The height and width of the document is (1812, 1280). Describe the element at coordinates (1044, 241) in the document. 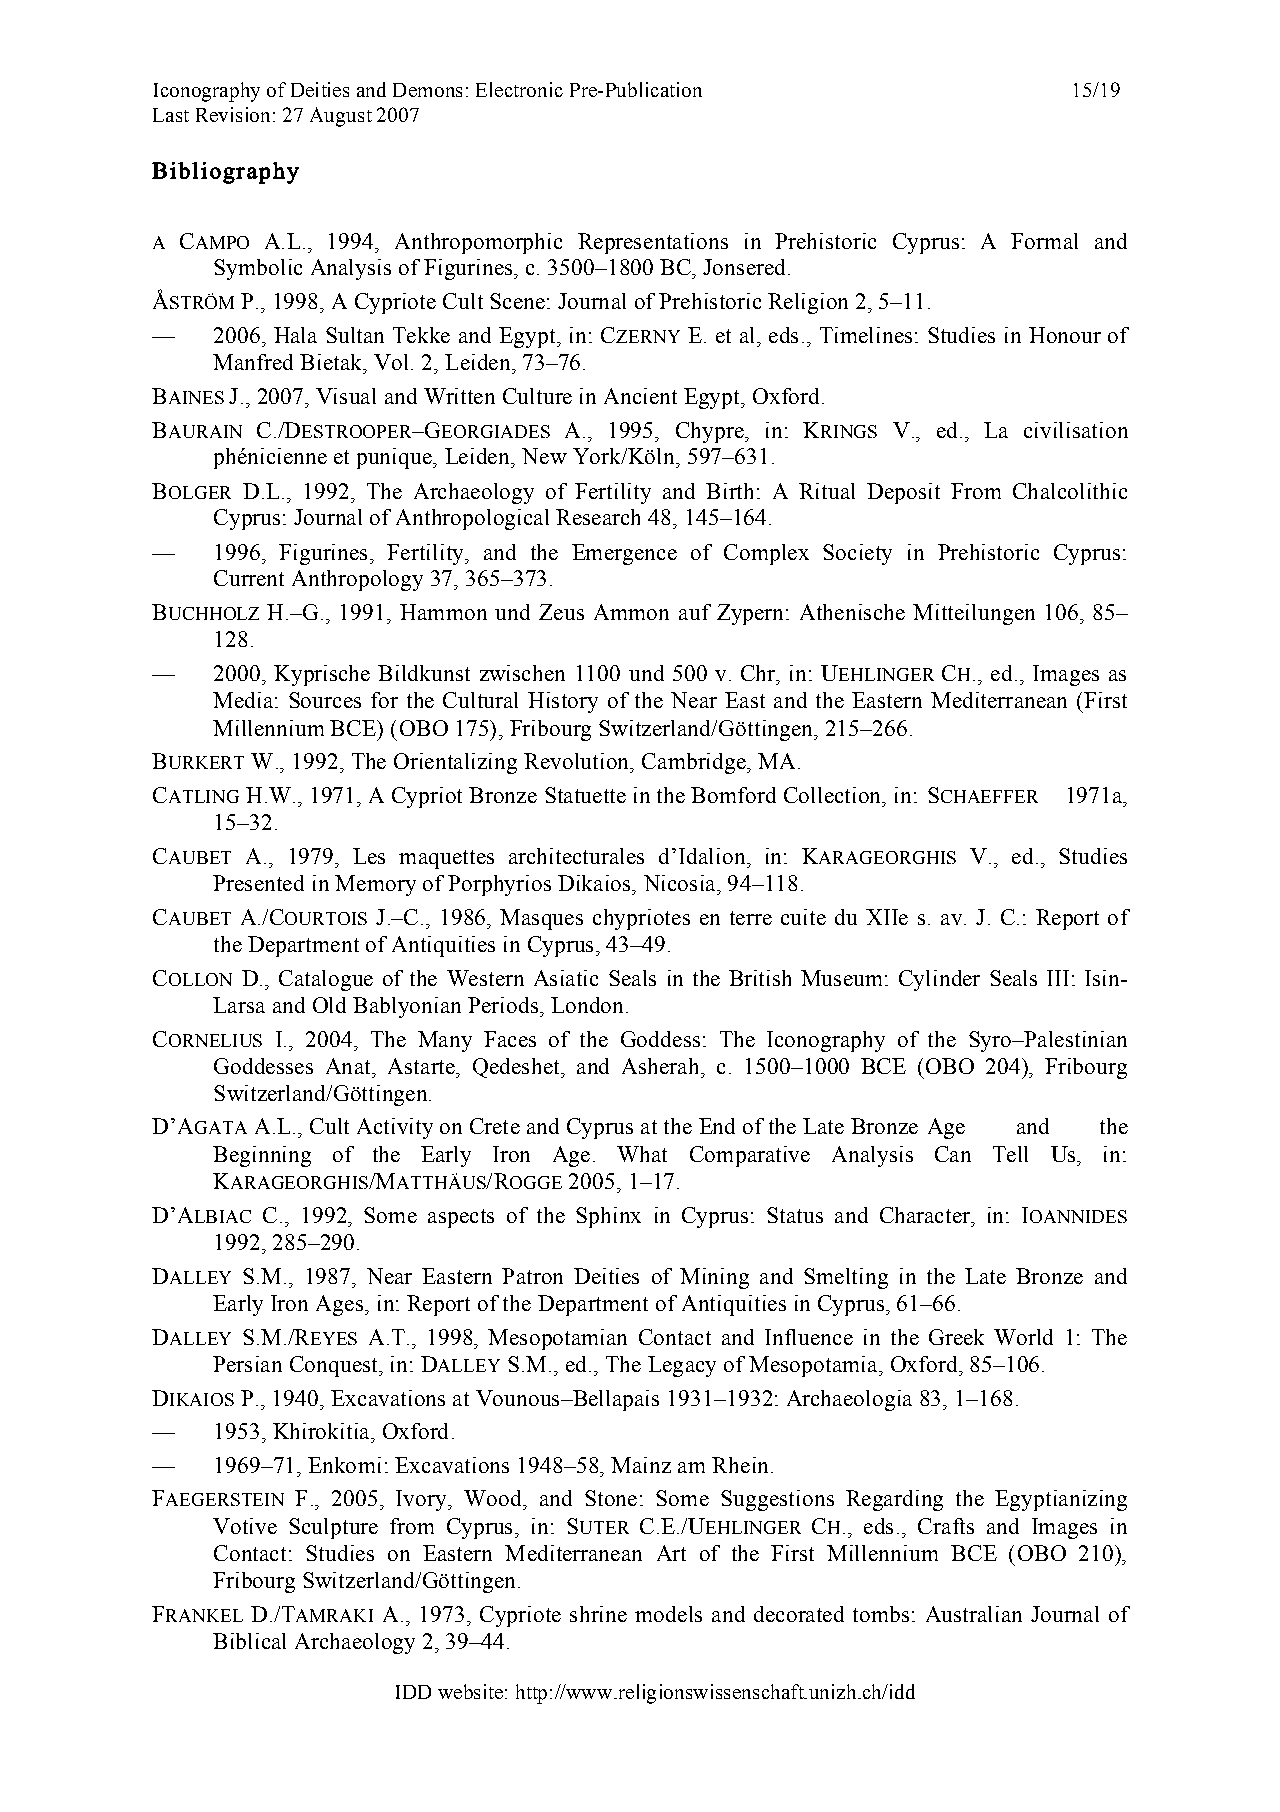

I see `Formal` at that location.
